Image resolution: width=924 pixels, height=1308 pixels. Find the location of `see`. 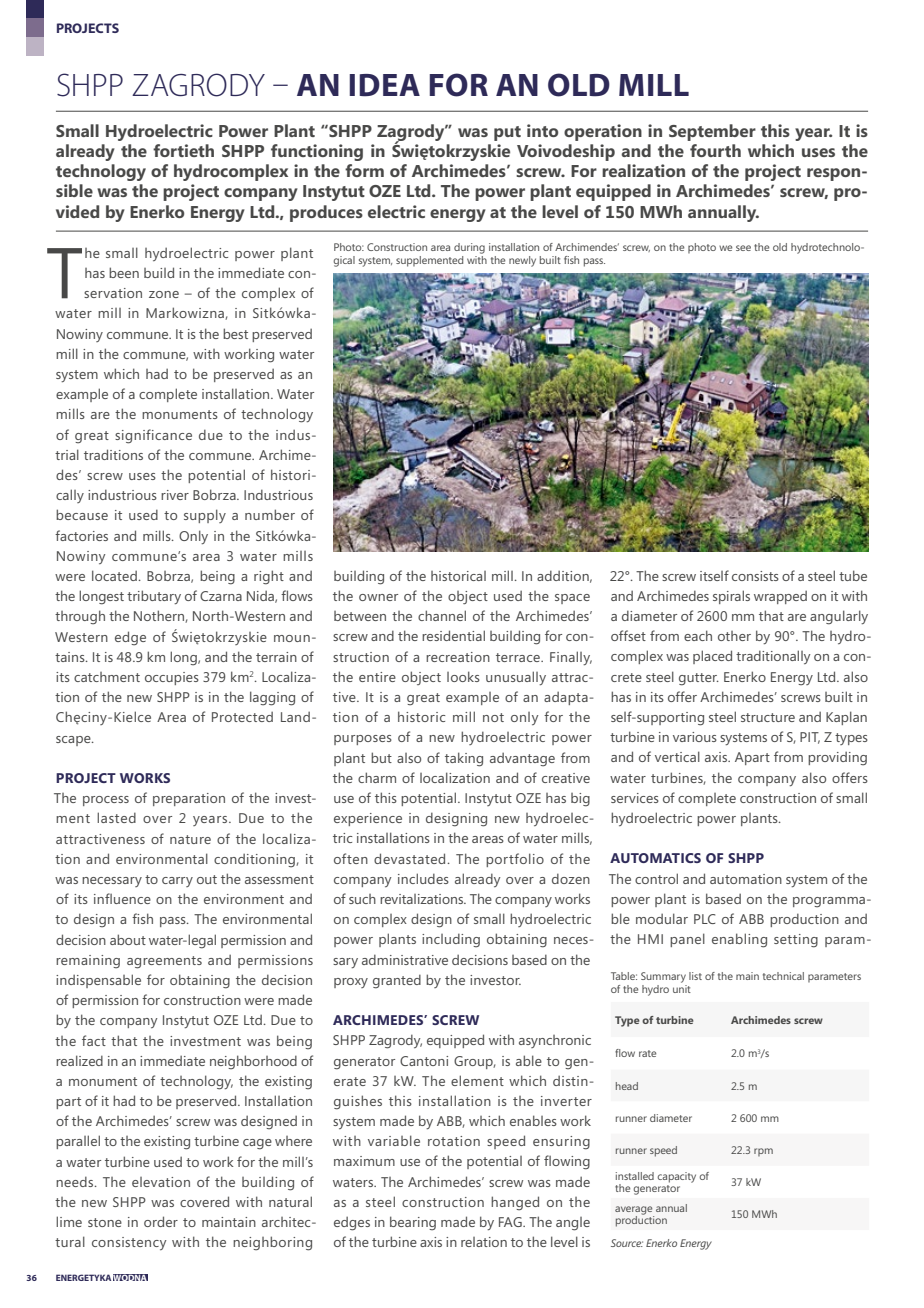

see is located at coordinates (743, 248).
